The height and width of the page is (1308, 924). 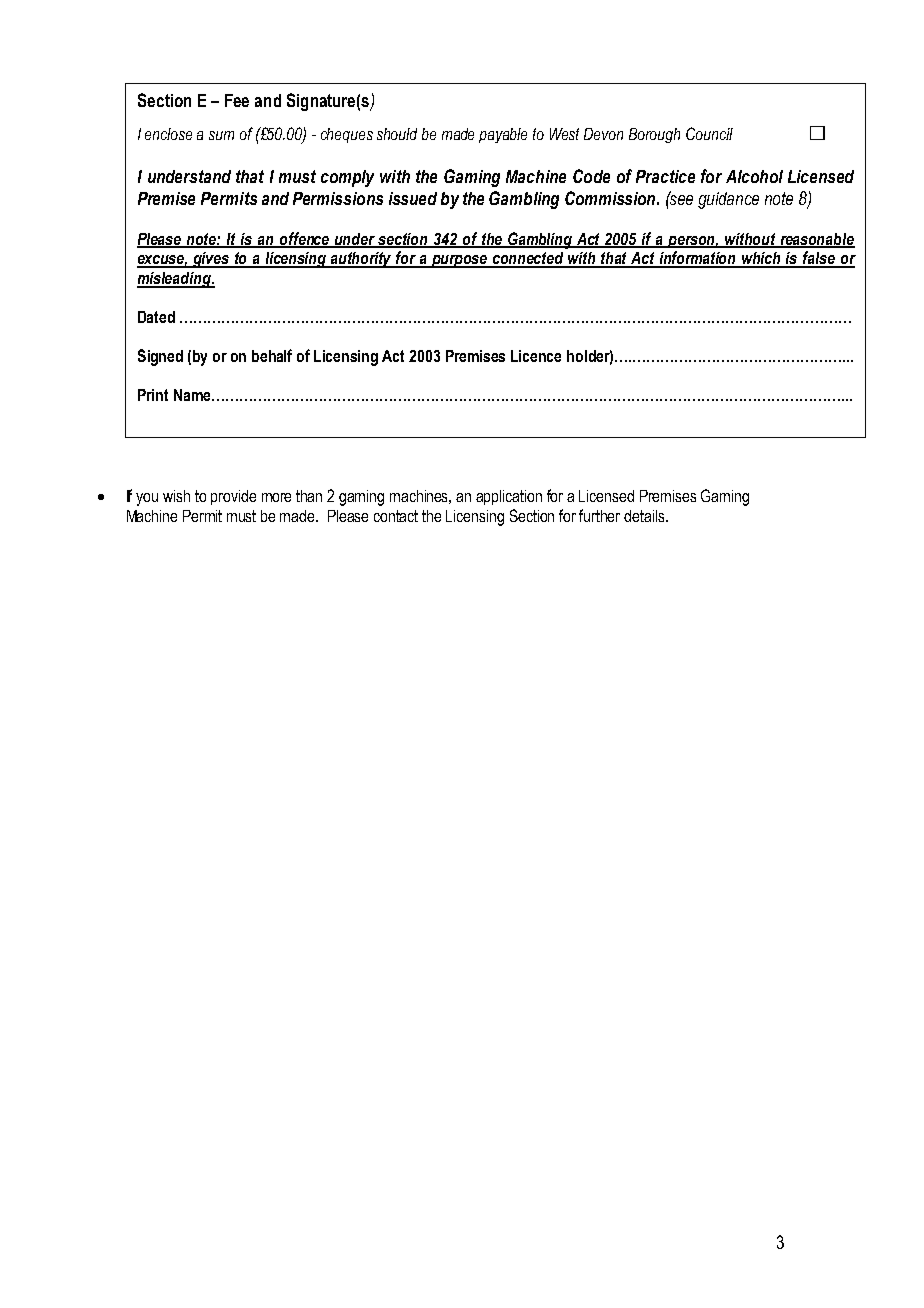 I want to click on Council, so click(x=709, y=133).
